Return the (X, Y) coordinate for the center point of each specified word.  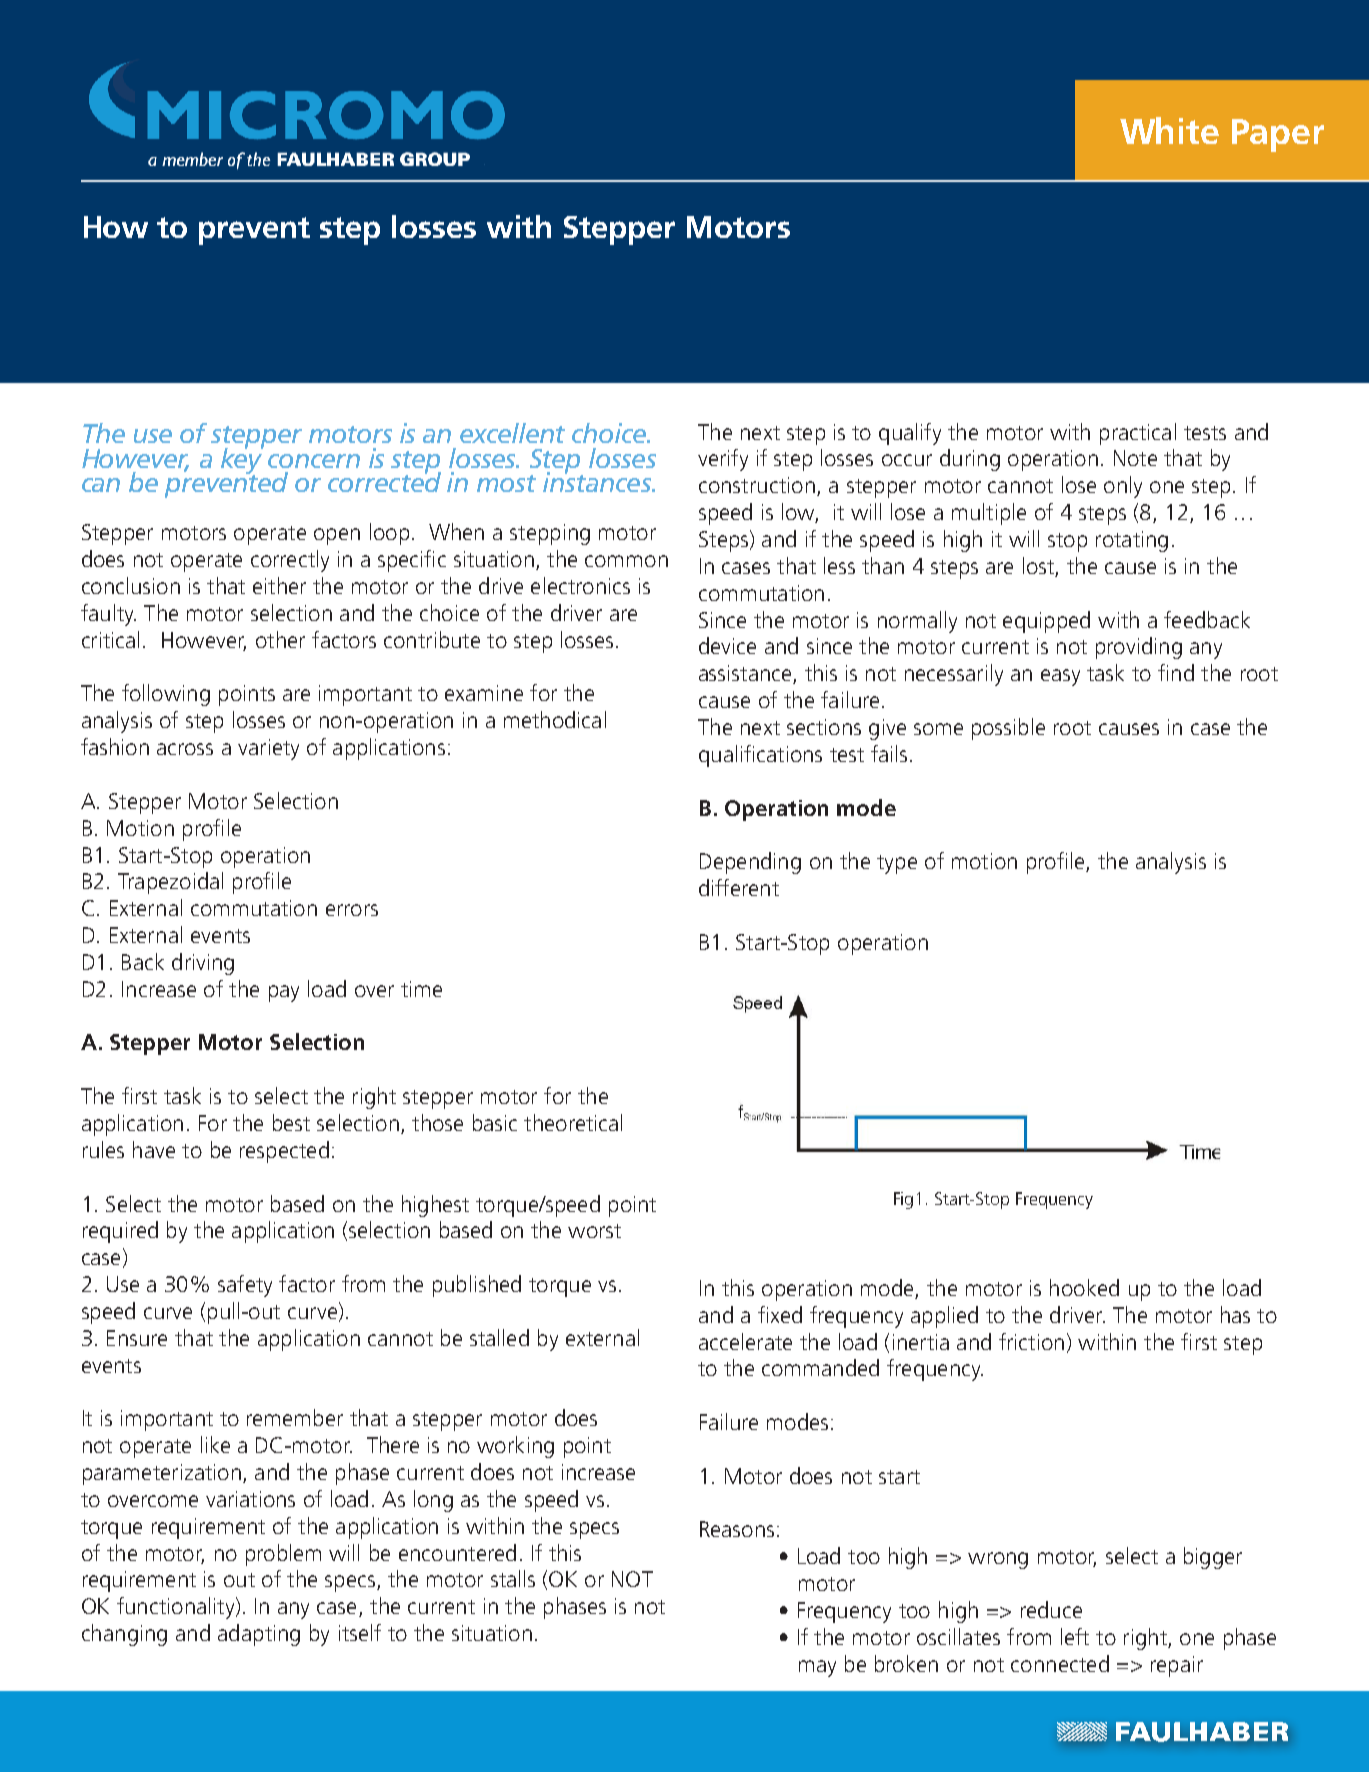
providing (1139, 648)
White (1169, 130)
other (280, 639)
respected (284, 1152)
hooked (1084, 1287)
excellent (512, 433)
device (727, 645)
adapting (259, 1635)
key (242, 460)
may (817, 1668)
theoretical (573, 1122)
